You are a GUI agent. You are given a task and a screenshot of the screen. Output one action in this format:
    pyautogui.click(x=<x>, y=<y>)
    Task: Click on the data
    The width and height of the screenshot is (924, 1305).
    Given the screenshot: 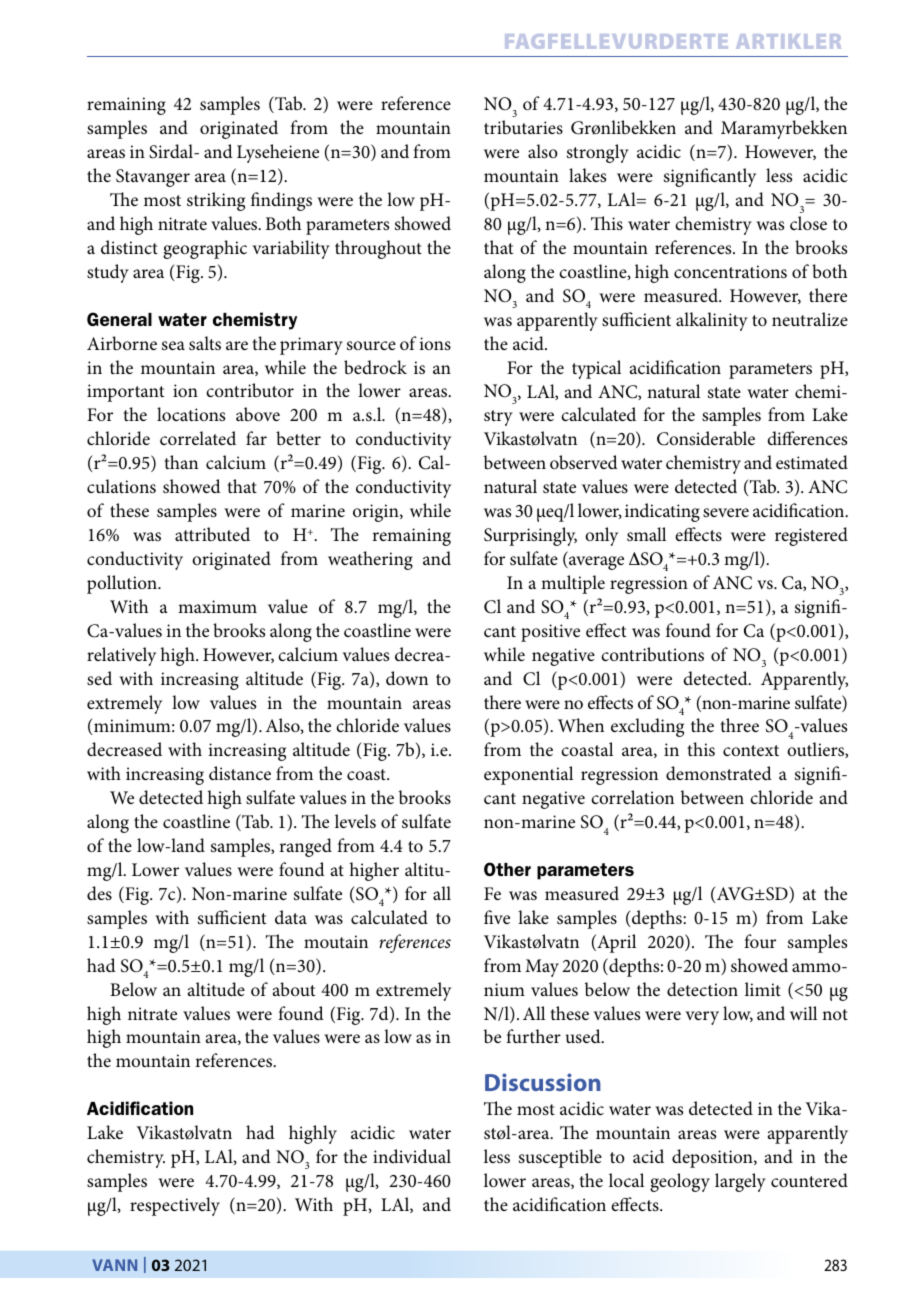 What is the action you would take?
    pyautogui.click(x=291, y=917)
